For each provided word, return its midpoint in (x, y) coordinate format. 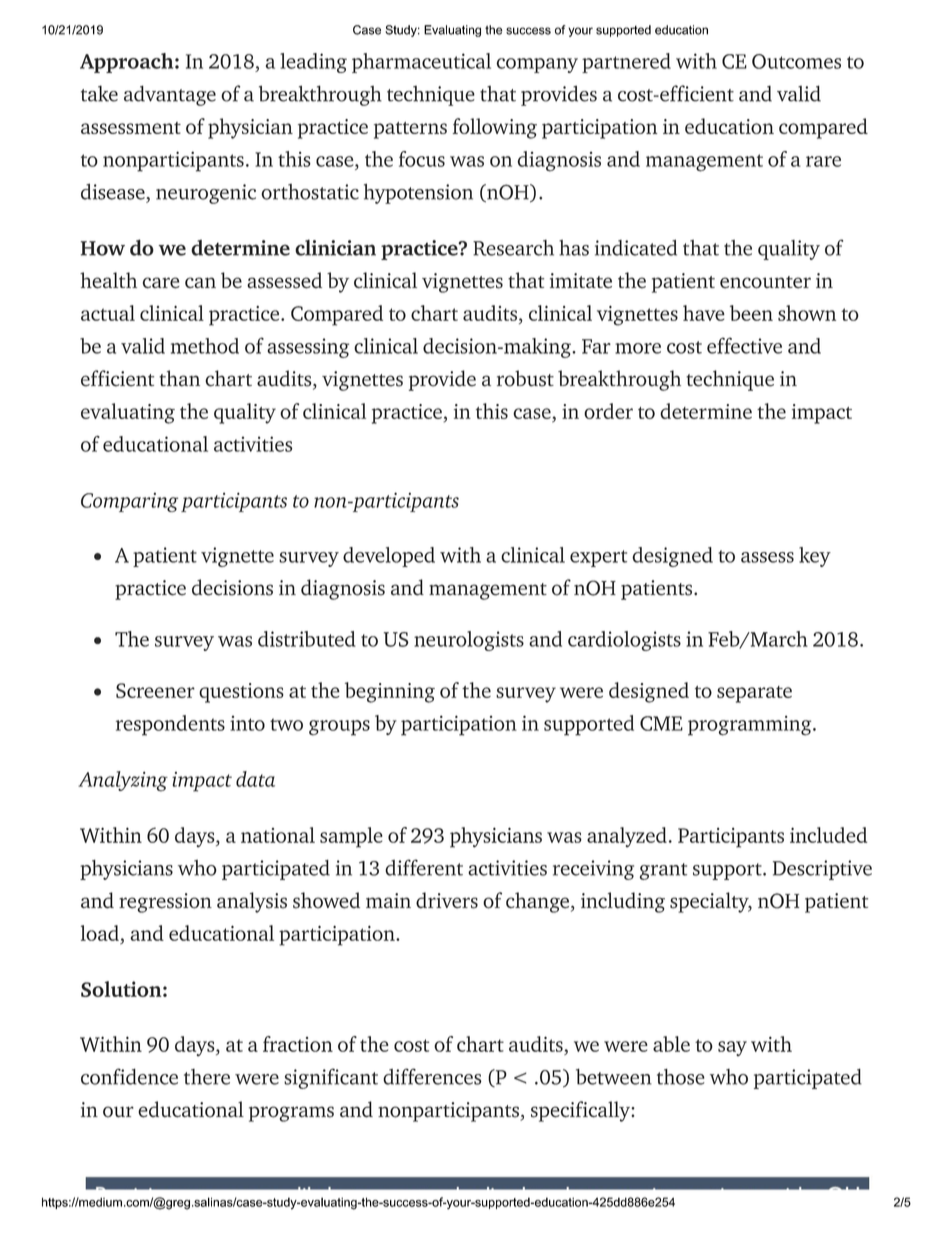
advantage (170, 95)
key (815, 557)
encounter (765, 282)
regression (165, 903)
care (161, 283)
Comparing (129, 502)
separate (754, 694)
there (207, 1077)
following (495, 128)
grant (663, 871)
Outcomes (796, 61)
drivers (447, 900)
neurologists (469, 641)
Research (513, 248)
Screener (155, 690)
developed (389, 557)
